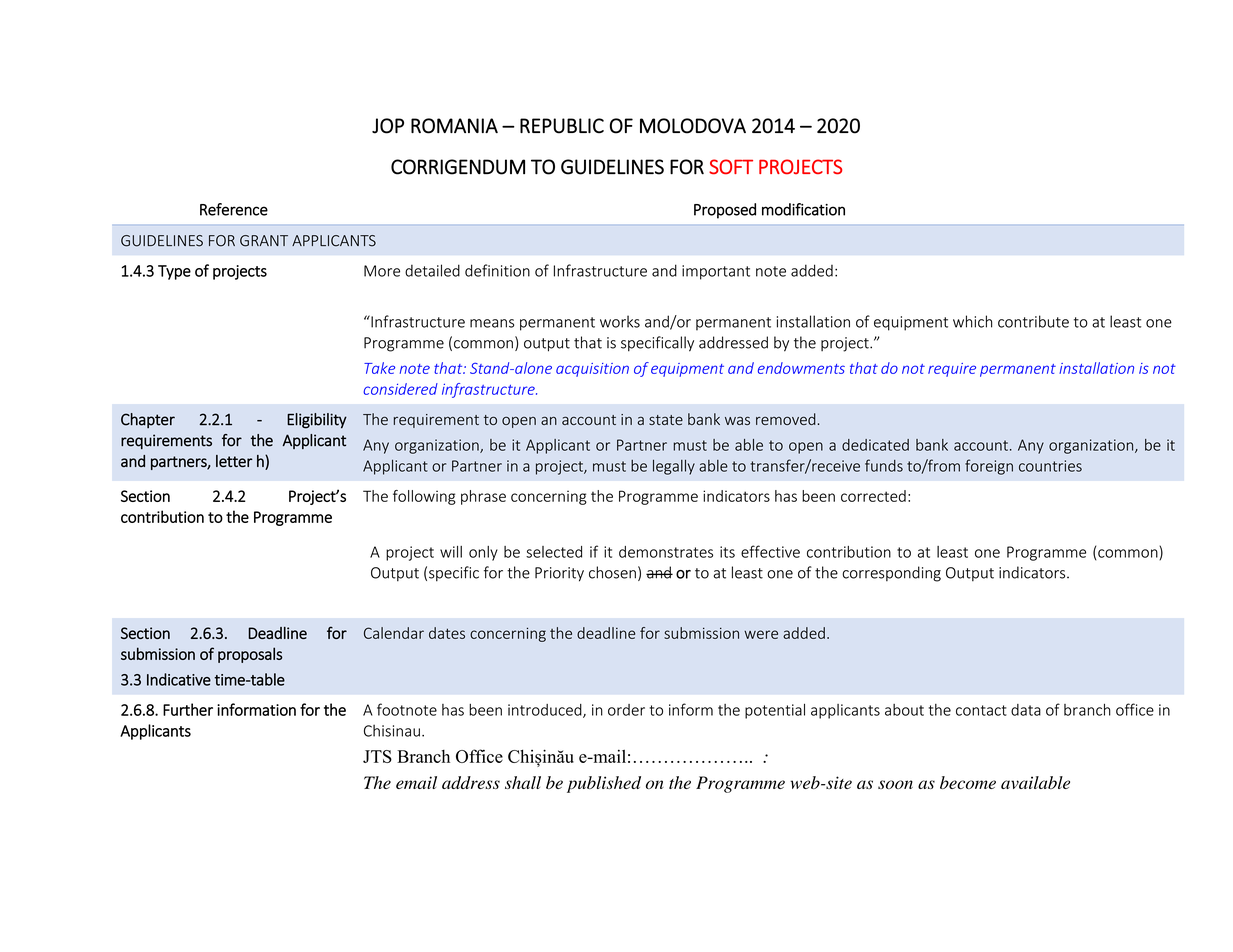  What do you see at coordinates (377, 756) in the document?
I see `JTS` at bounding box center [377, 756].
